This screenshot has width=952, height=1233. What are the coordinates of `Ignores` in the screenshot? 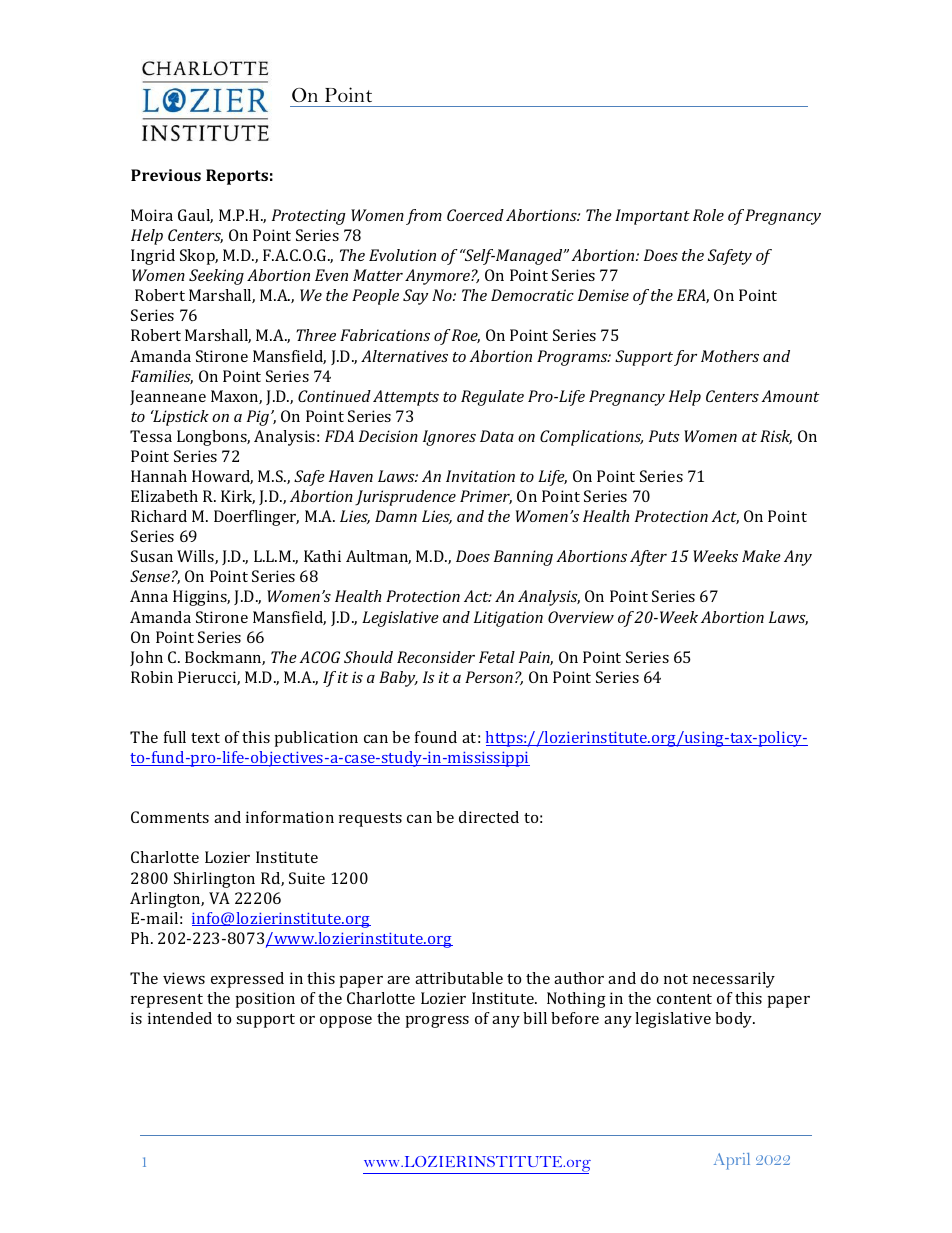 It's located at (449, 438).
